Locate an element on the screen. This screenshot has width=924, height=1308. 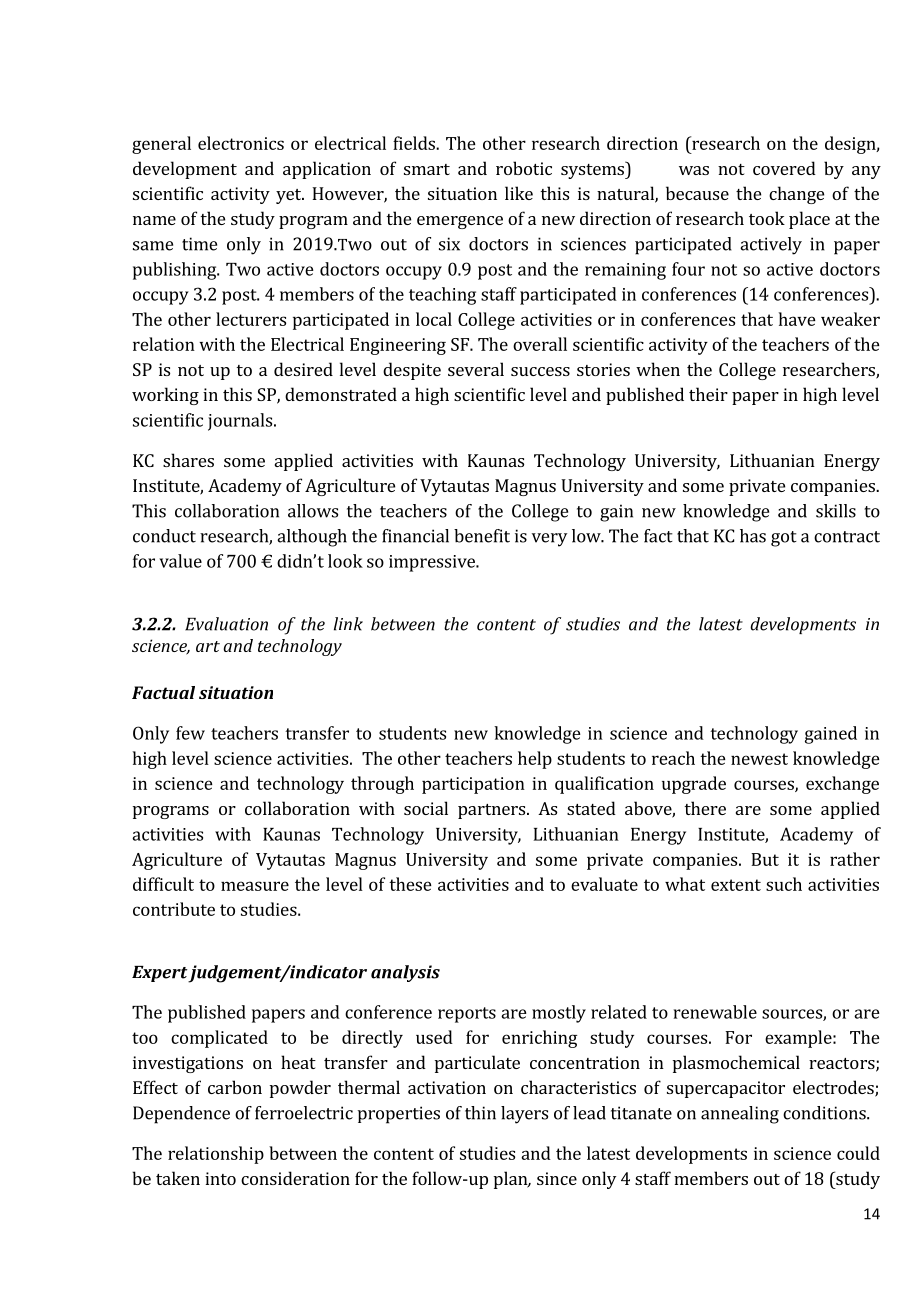
partners is located at coordinates (493, 811).
